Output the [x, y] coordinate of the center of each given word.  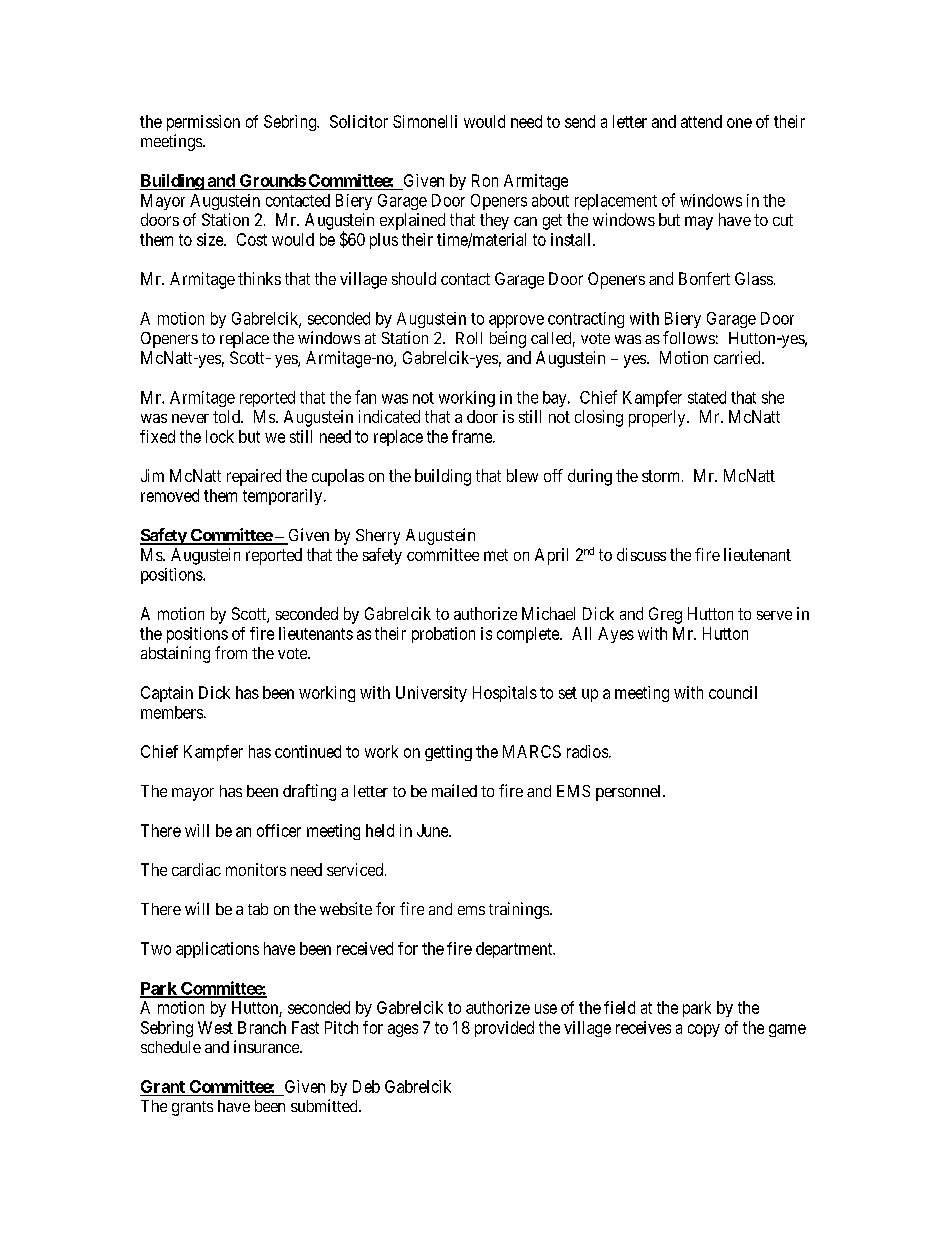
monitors [256, 869]
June [433, 830]
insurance [267, 1046]
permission [203, 123]
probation [443, 635]
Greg [665, 615]
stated [707, 397]
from [231, 652]
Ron [485, 180]
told [227, 416]
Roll [469, 338]
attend [701, 121]
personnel [630, 793]
